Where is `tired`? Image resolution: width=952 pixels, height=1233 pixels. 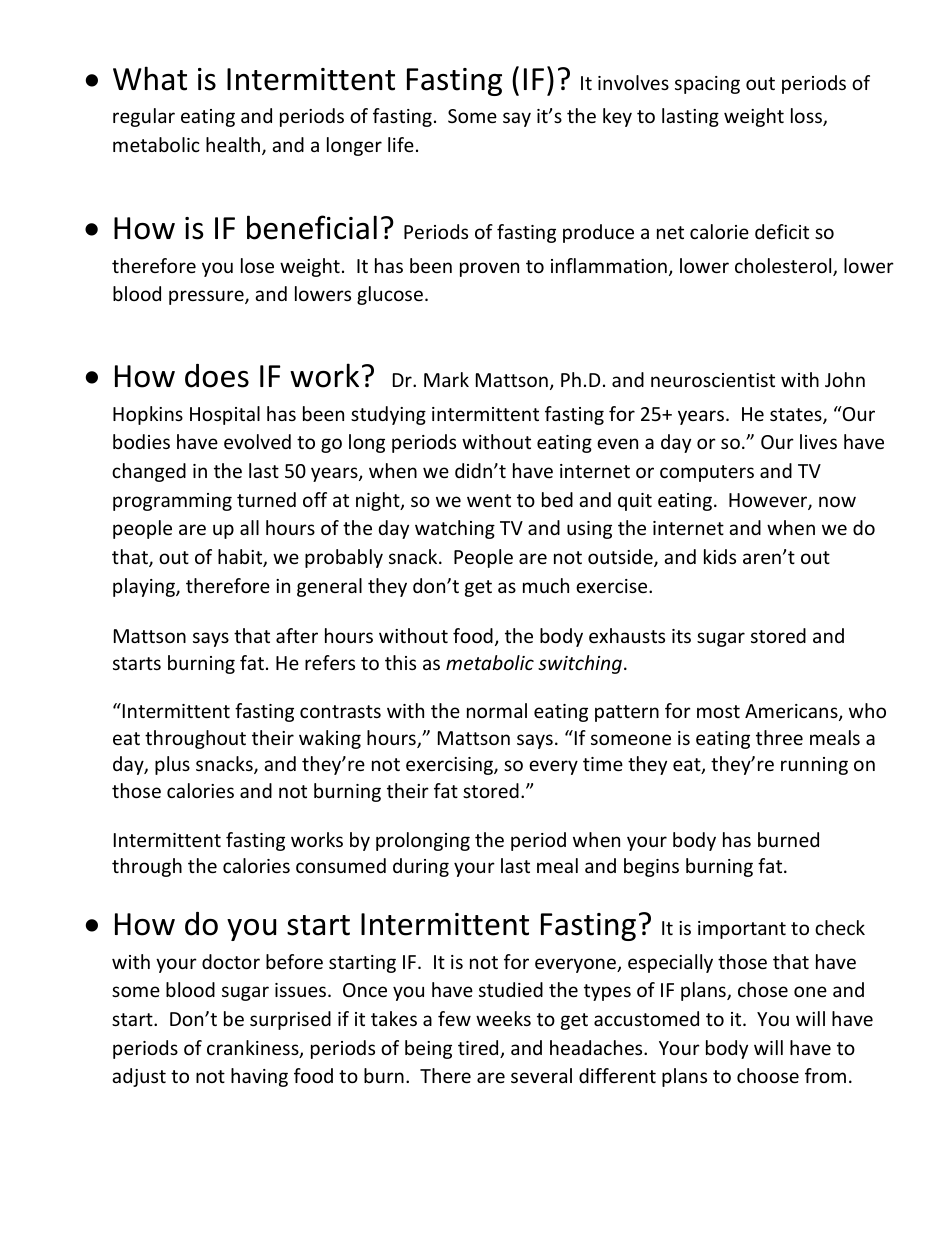 tired is located at coordinates (479, 1049).
